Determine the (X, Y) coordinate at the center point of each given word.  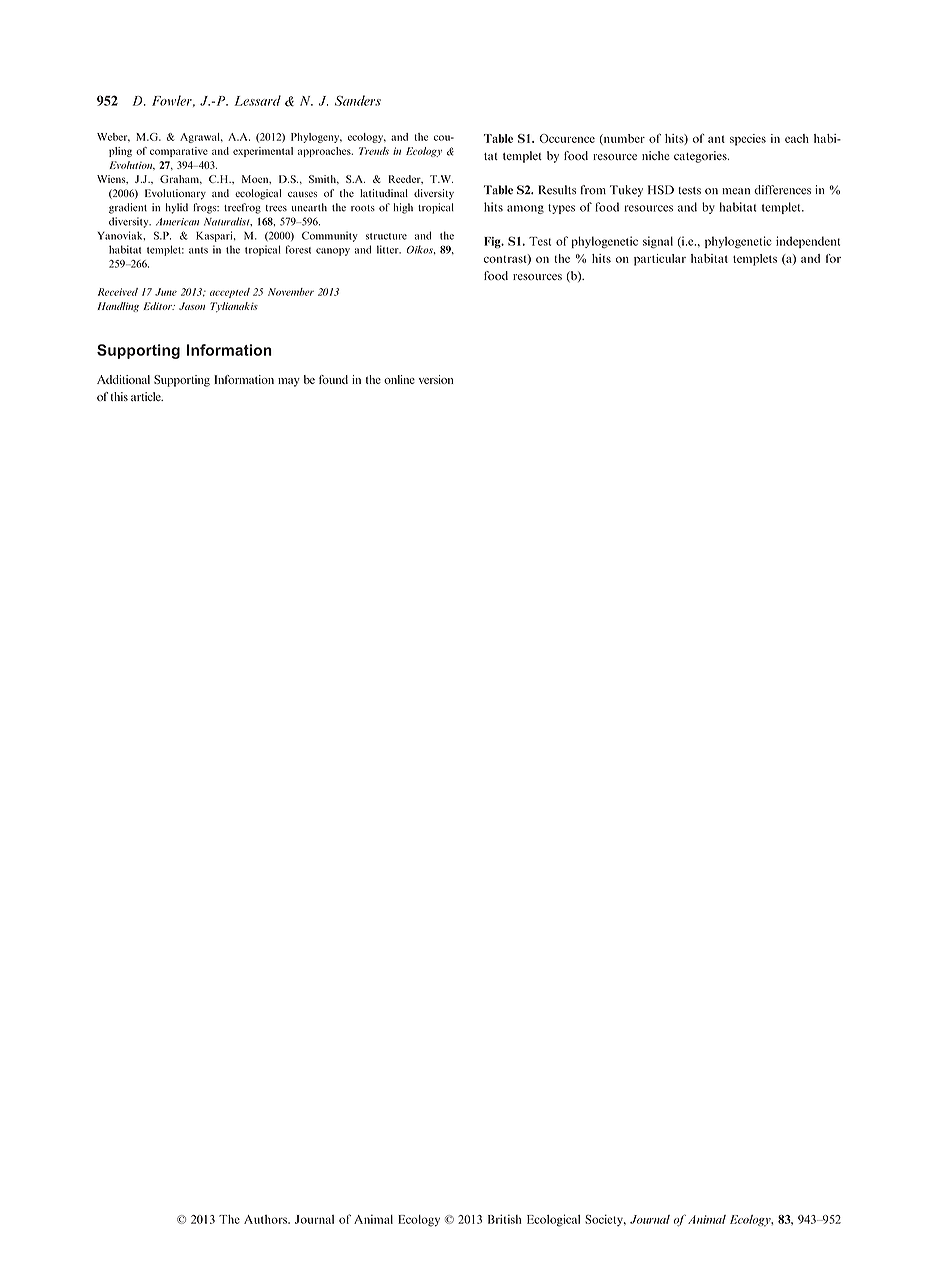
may (289, 382)
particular (660, 260)
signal (658, 242)
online (399, 379)
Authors (266, 1219)
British (504, 1219)
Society (605, 1220)
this (119, 396)
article (147, 396)
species (748, 140)
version (436, 379)
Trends (374, 151)
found (333, 379)
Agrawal (201, 138)
